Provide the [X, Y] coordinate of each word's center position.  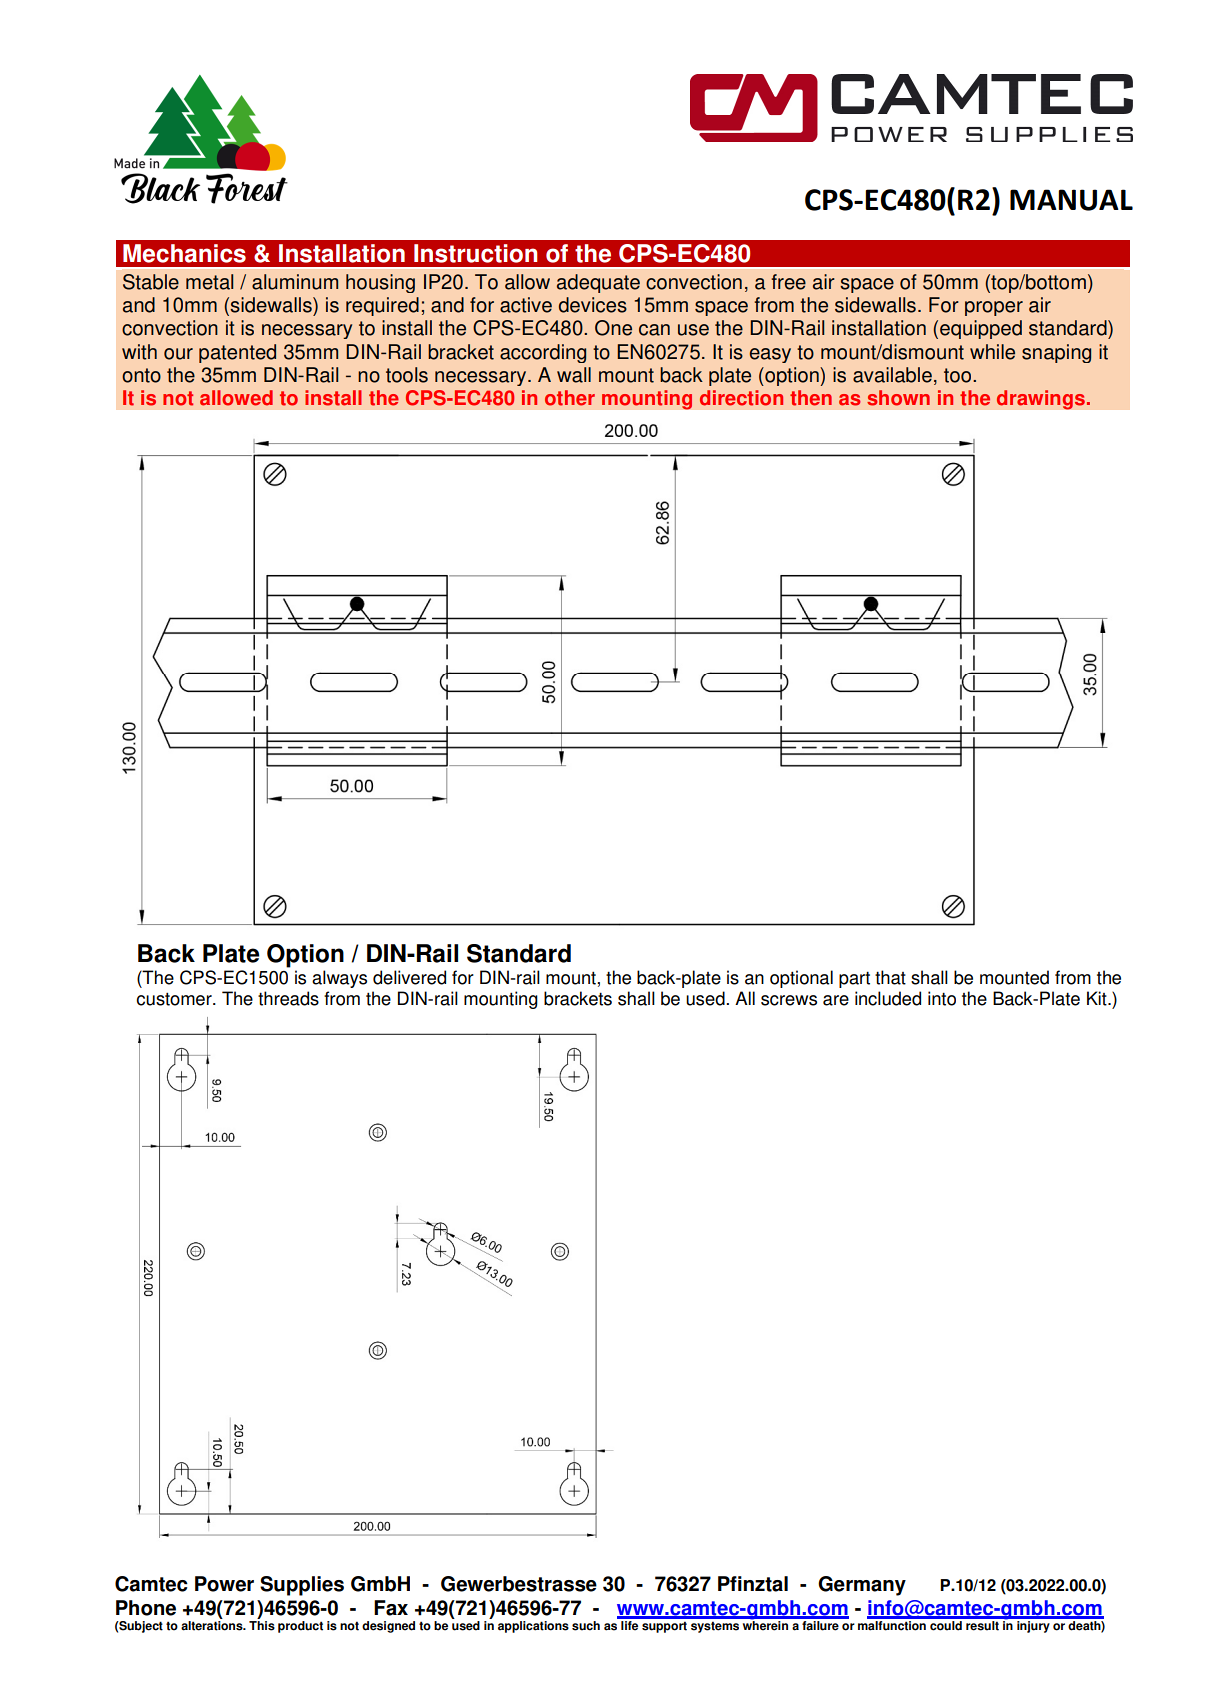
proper [994, 308]
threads [288, 998]
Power [224, 1584]
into [942, 998]
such [586, 1626]
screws [789, 1000]
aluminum [295, 282]
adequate [598, 283]
